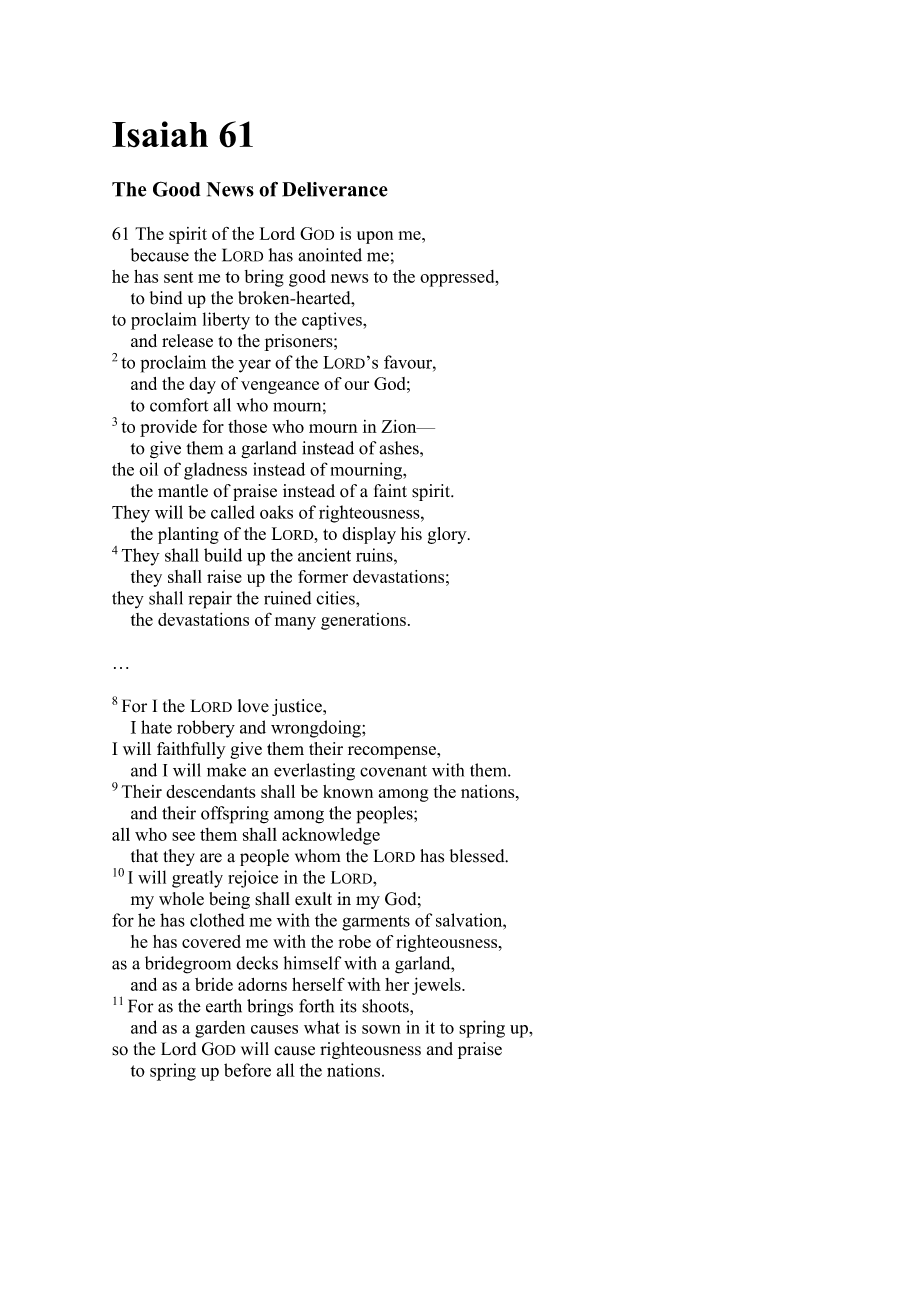  What do you see at coordinates (220, 1029) in the screenshot?
I see `garden` at bounding box center [220, 1029].
